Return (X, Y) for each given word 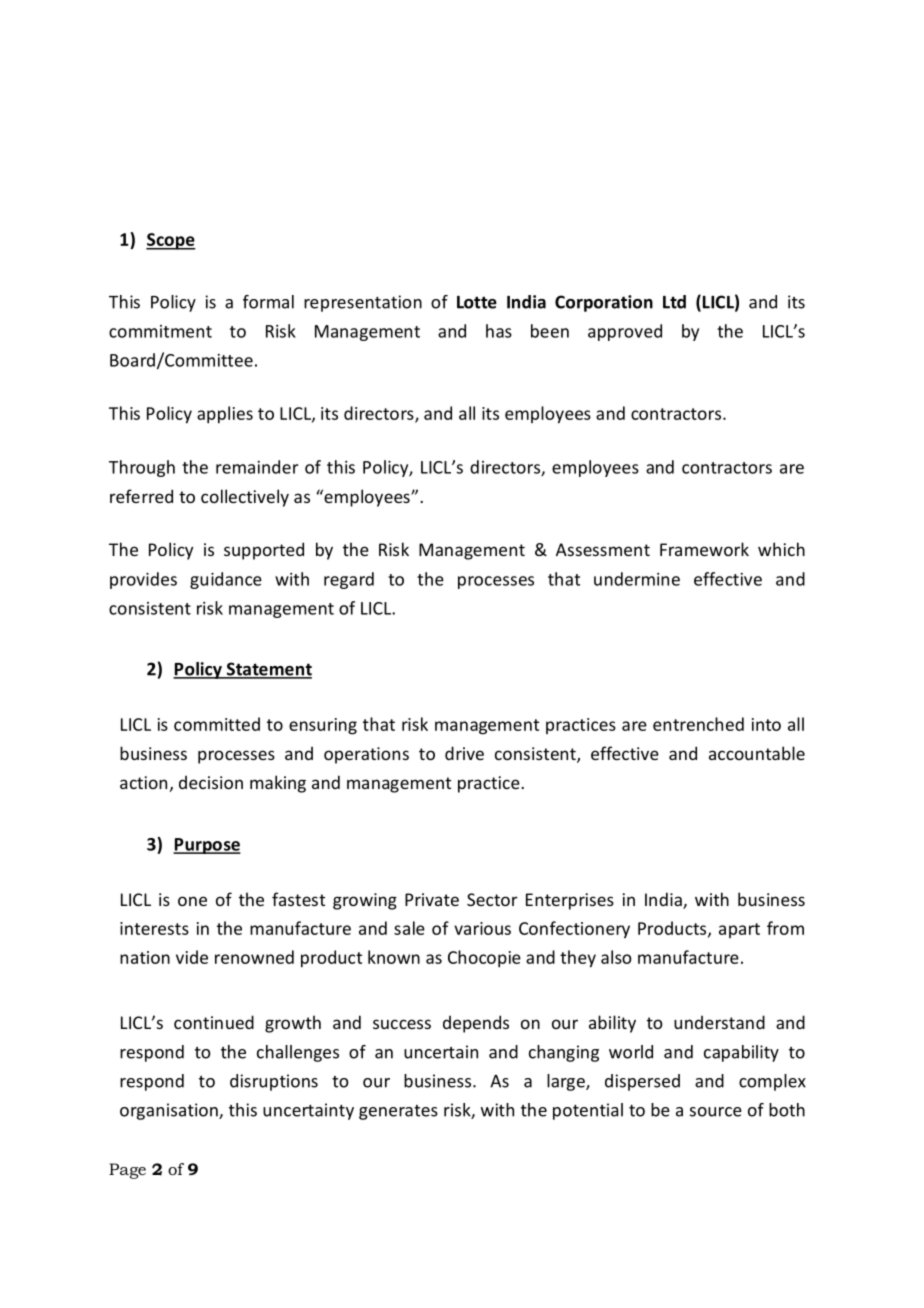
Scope (171, 241)
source (716, 1112)
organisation (170, 1111)
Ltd (674, 302)
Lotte (477, 302)
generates (398, 1112)
